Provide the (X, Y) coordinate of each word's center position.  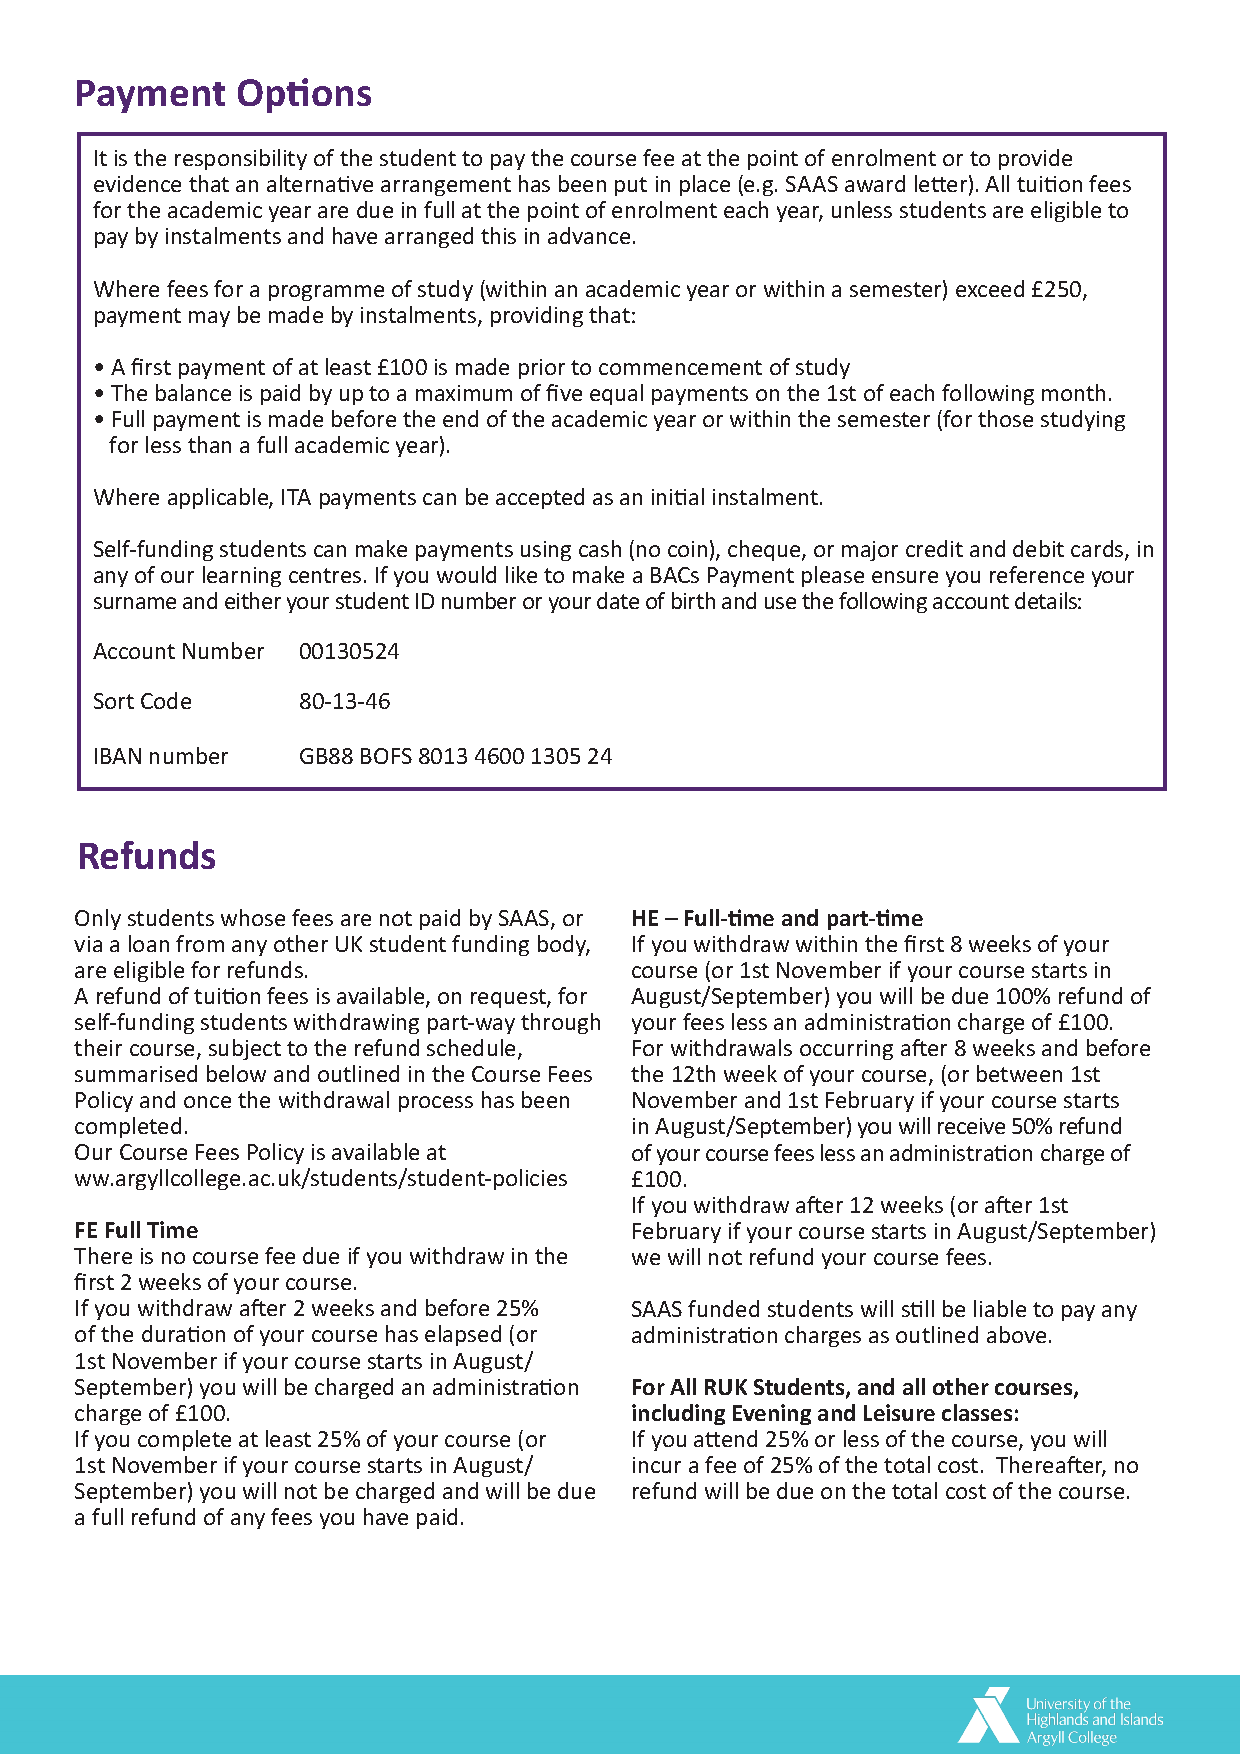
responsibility (241, 159)
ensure (905, 577)
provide (1035, 159)
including (678, 1414)
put (631, 186)
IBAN (118, 756)
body (563, 945)
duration (183, 1333)
